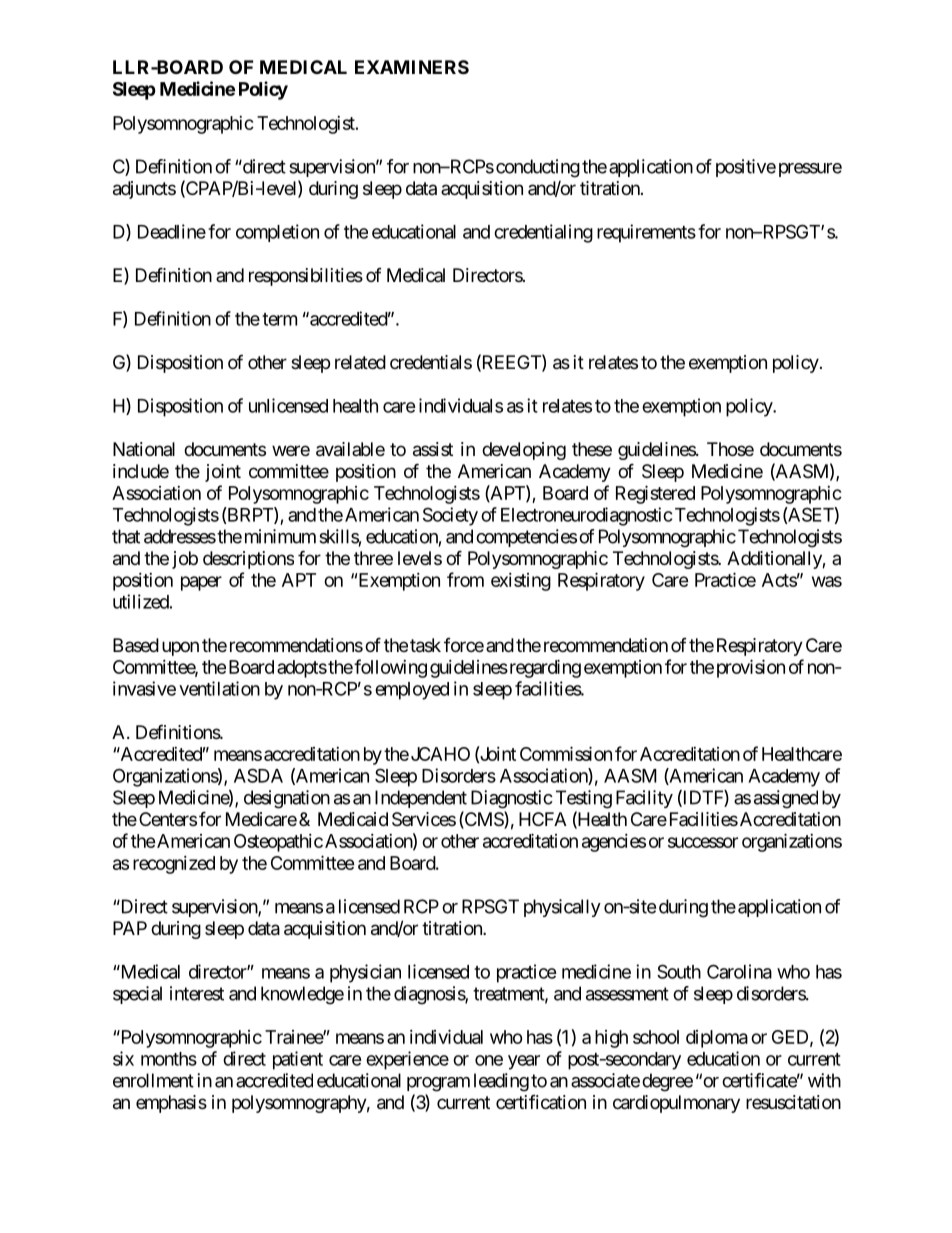 The width and height of the image is (952, 1233). Describe the element at coordinates (153, 1080) in the image. I see `enrollment` at that location.
